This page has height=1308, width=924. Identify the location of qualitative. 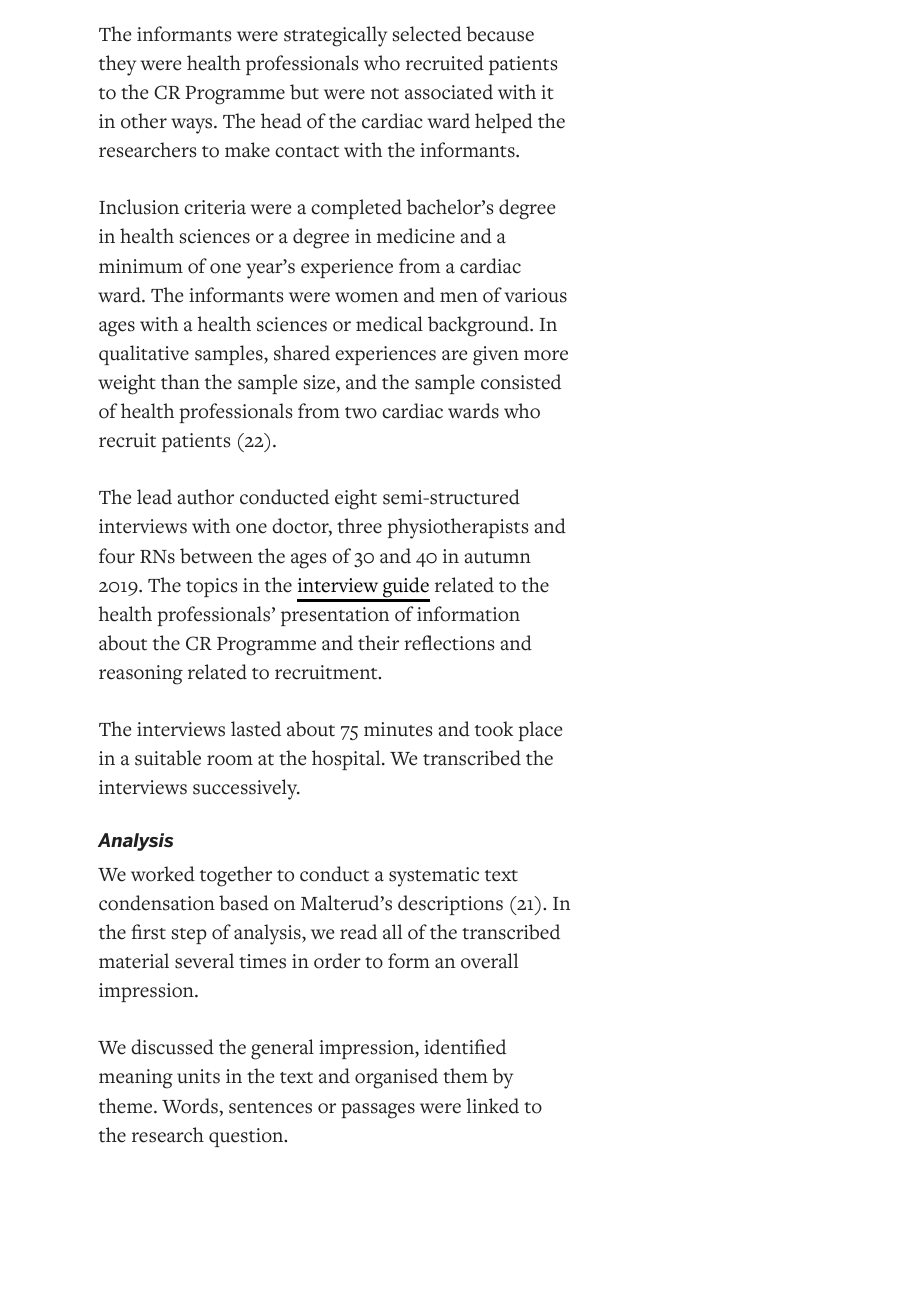
(144, 355).
